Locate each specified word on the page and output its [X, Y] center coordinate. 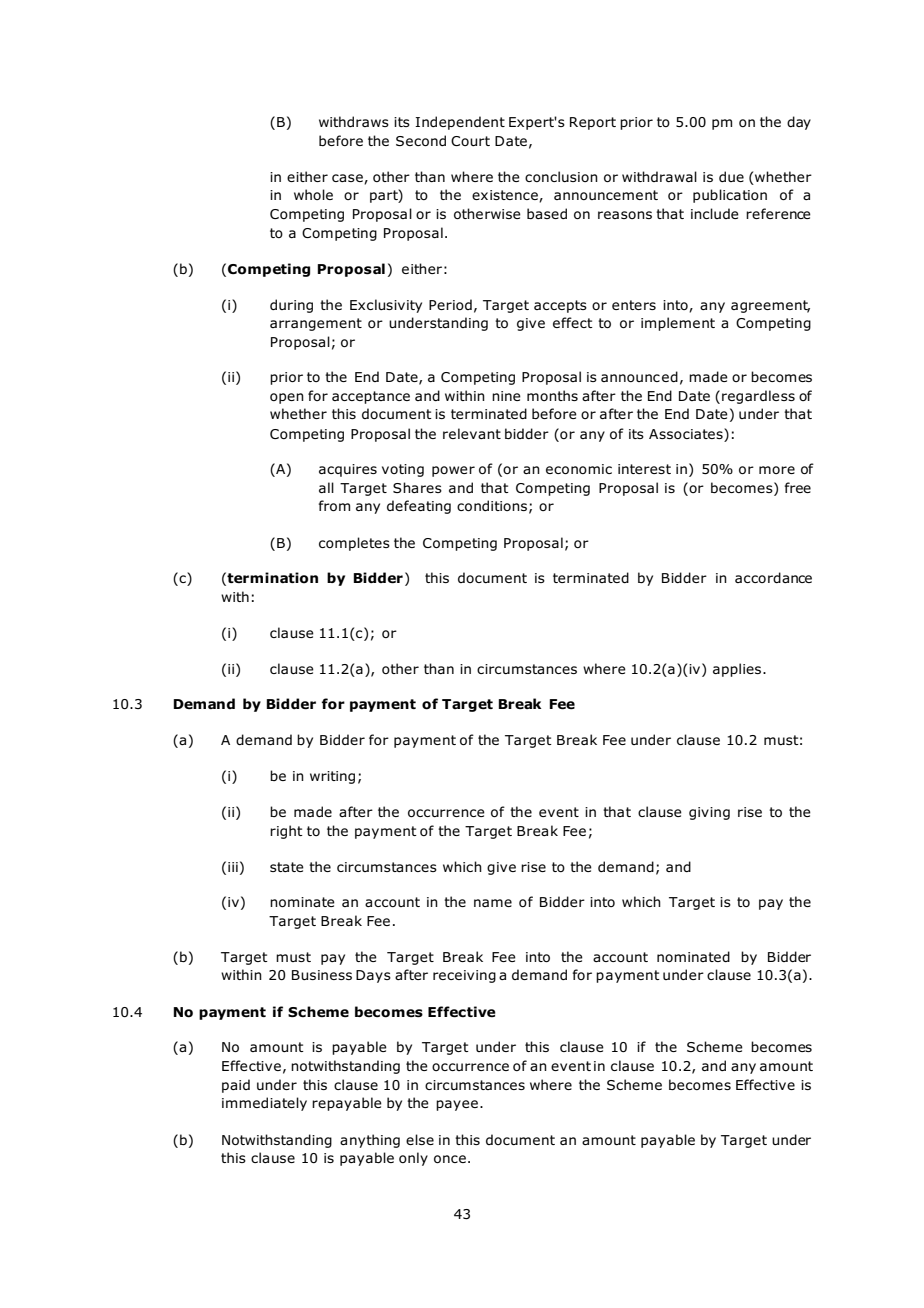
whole [313, 194]
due [731, 176]
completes [354, 544]
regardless [758, 397]
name [493, 903]
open [287, 398]
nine [506, 396]
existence [506, 196]
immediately [264, 1104]
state [287, 867]
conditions [492, 505]
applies [738, 670]
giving [709, 813]
